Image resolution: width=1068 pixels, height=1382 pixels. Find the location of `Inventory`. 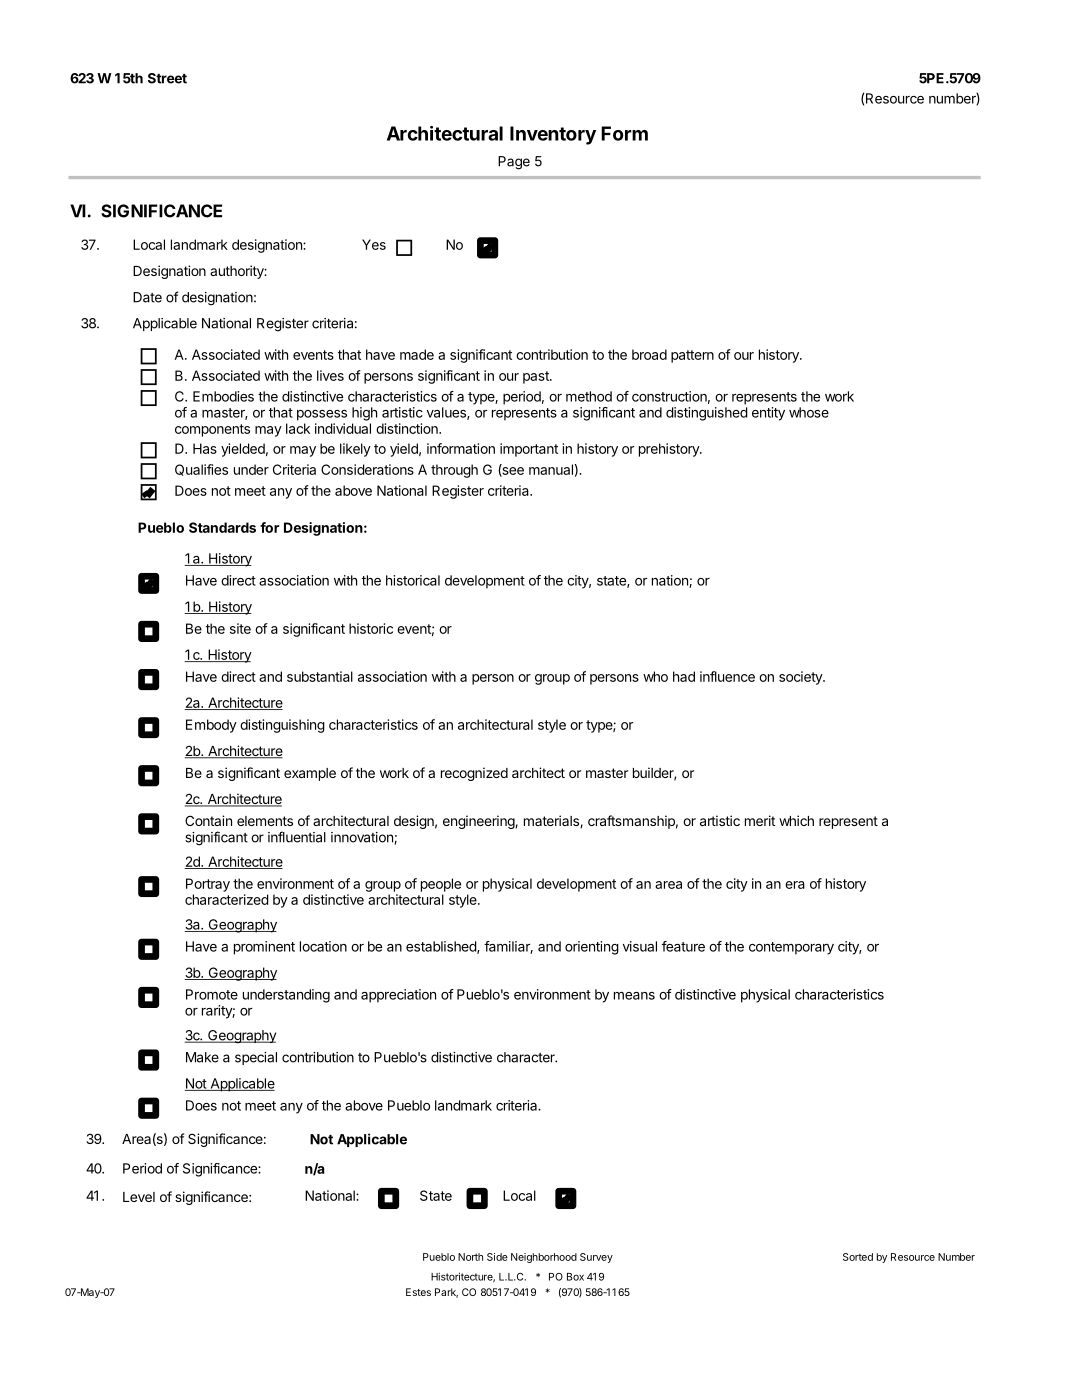

Inventory is located at coordinates (553, 135).
